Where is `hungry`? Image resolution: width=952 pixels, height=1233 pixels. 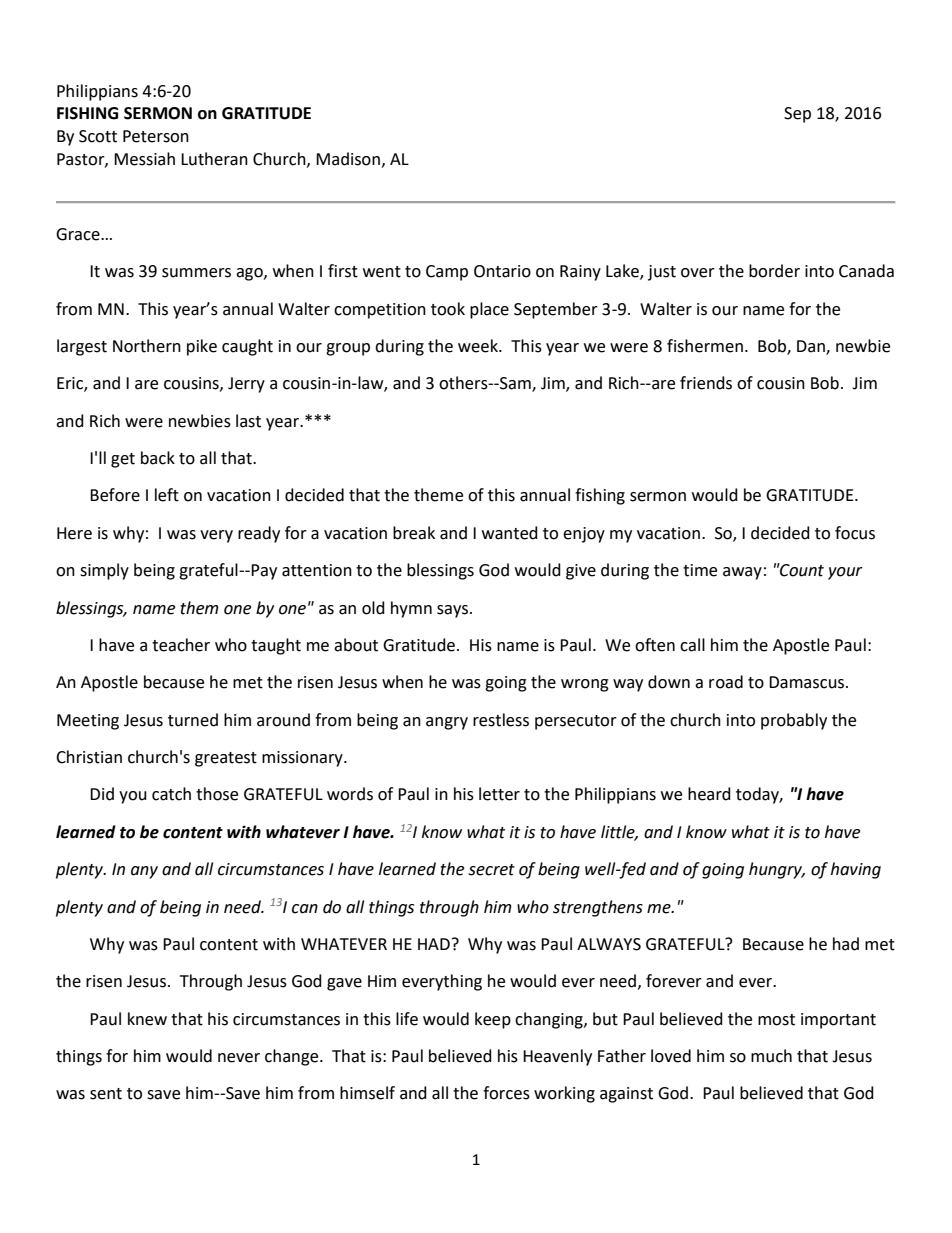 hungry is located at coordinates (777, 870).
